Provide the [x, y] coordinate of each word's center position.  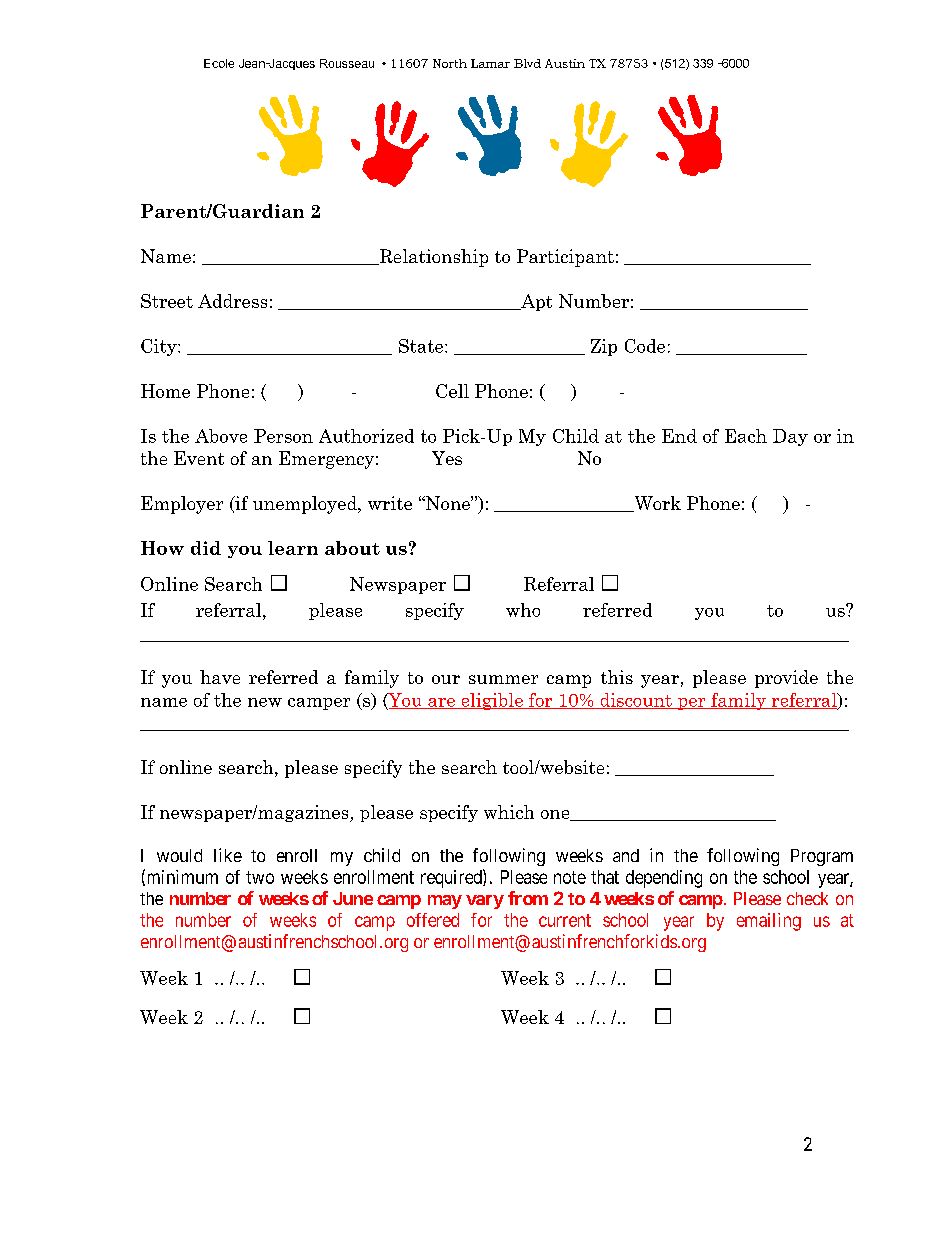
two [260, 877]
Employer [182, 505]
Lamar [490, 63]
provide [786, 679]
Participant [565, 258]
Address [232, 301]
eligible [492, 701]
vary [485, 902]
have [220, 677]
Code [645, 346]
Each [746, 436]
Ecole [219, 63]
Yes [447, 458]
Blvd [527, 63]
